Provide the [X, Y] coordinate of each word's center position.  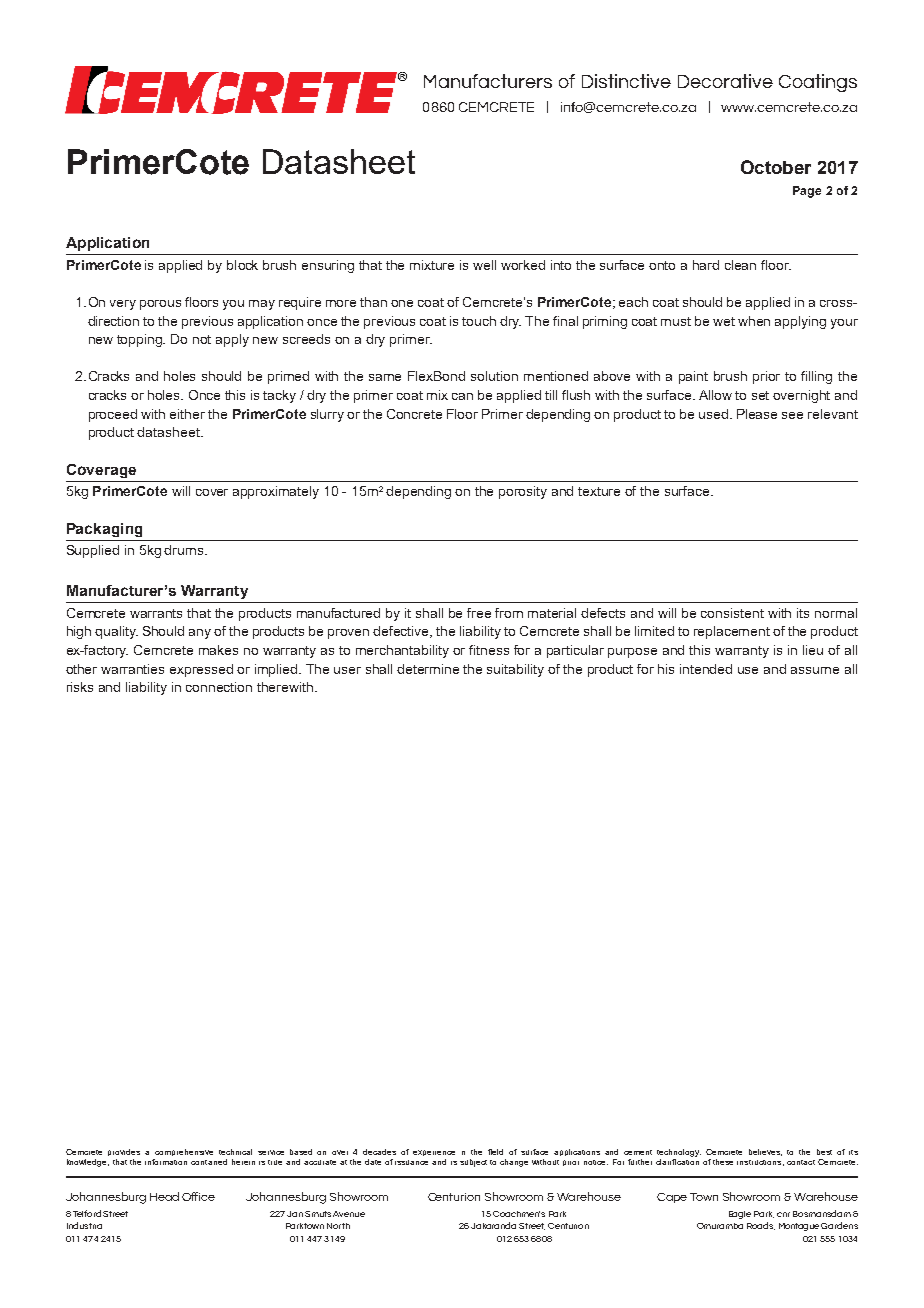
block [242, 265]
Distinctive [626, 81]
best [824, 1152]
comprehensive [184, 1152]
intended [706, 669]
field [495, 1152]
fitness [489, 650]
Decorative [725, 81]
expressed [201, 670]
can [462, 396]
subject [473, 1163]
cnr [783, 1214]
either [187, 414]
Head [164, 1196]
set [760, 395]
